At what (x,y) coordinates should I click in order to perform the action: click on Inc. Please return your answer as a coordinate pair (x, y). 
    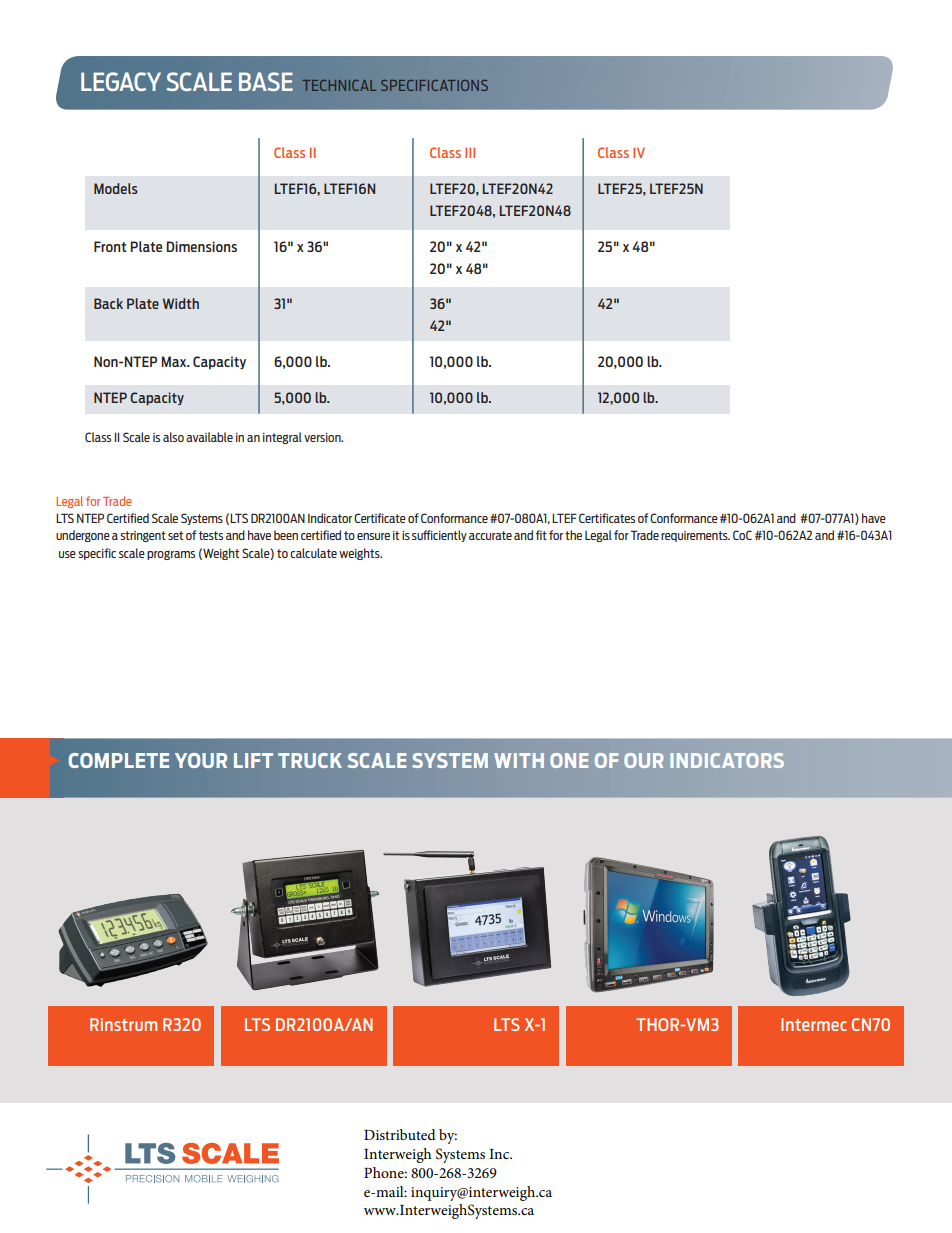
    Looking at the image, I should click on (500, 1154).
